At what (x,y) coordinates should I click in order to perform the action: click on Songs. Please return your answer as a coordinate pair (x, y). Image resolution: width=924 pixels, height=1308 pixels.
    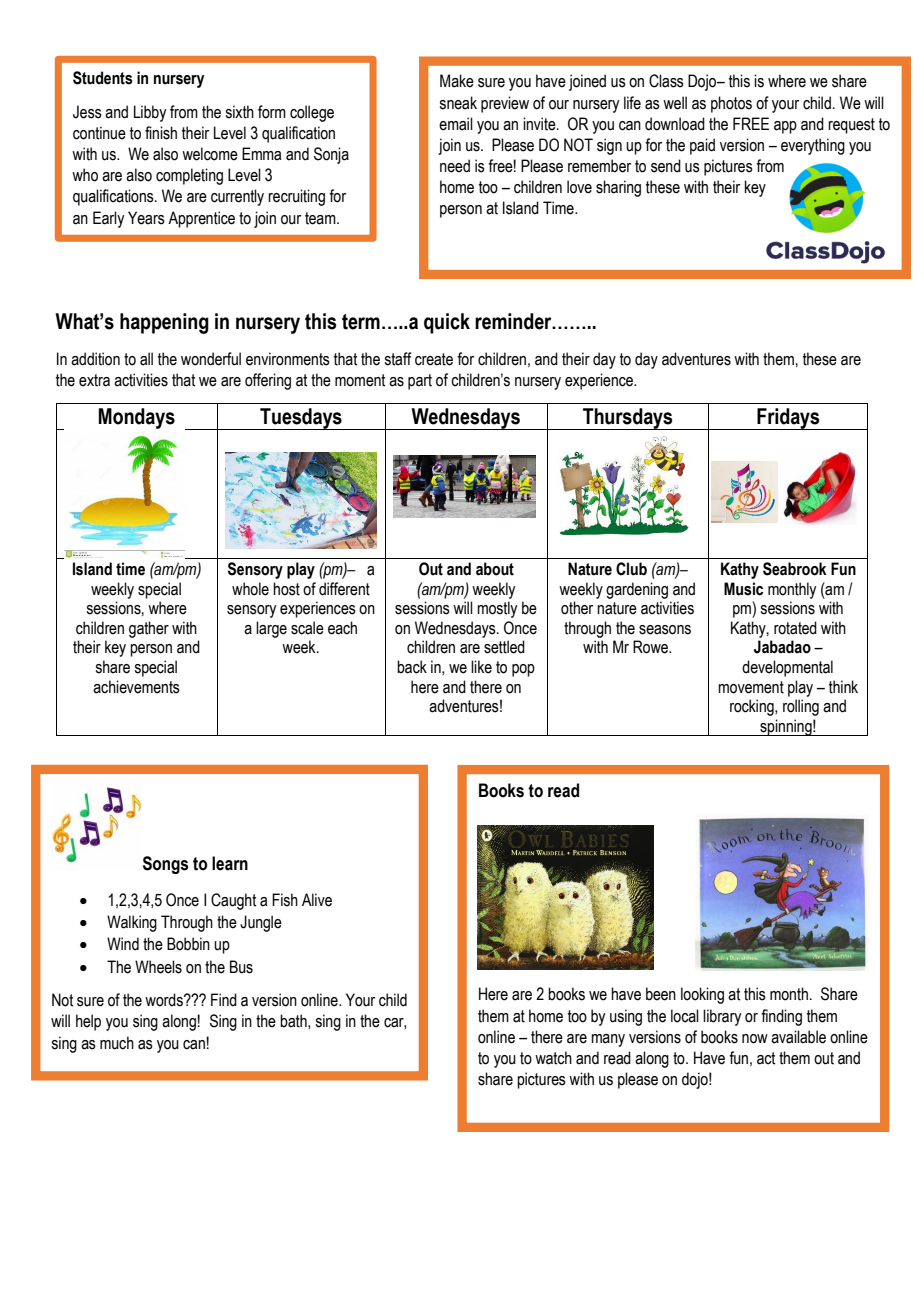
    Looking at the image, I should click on (165, 865).
